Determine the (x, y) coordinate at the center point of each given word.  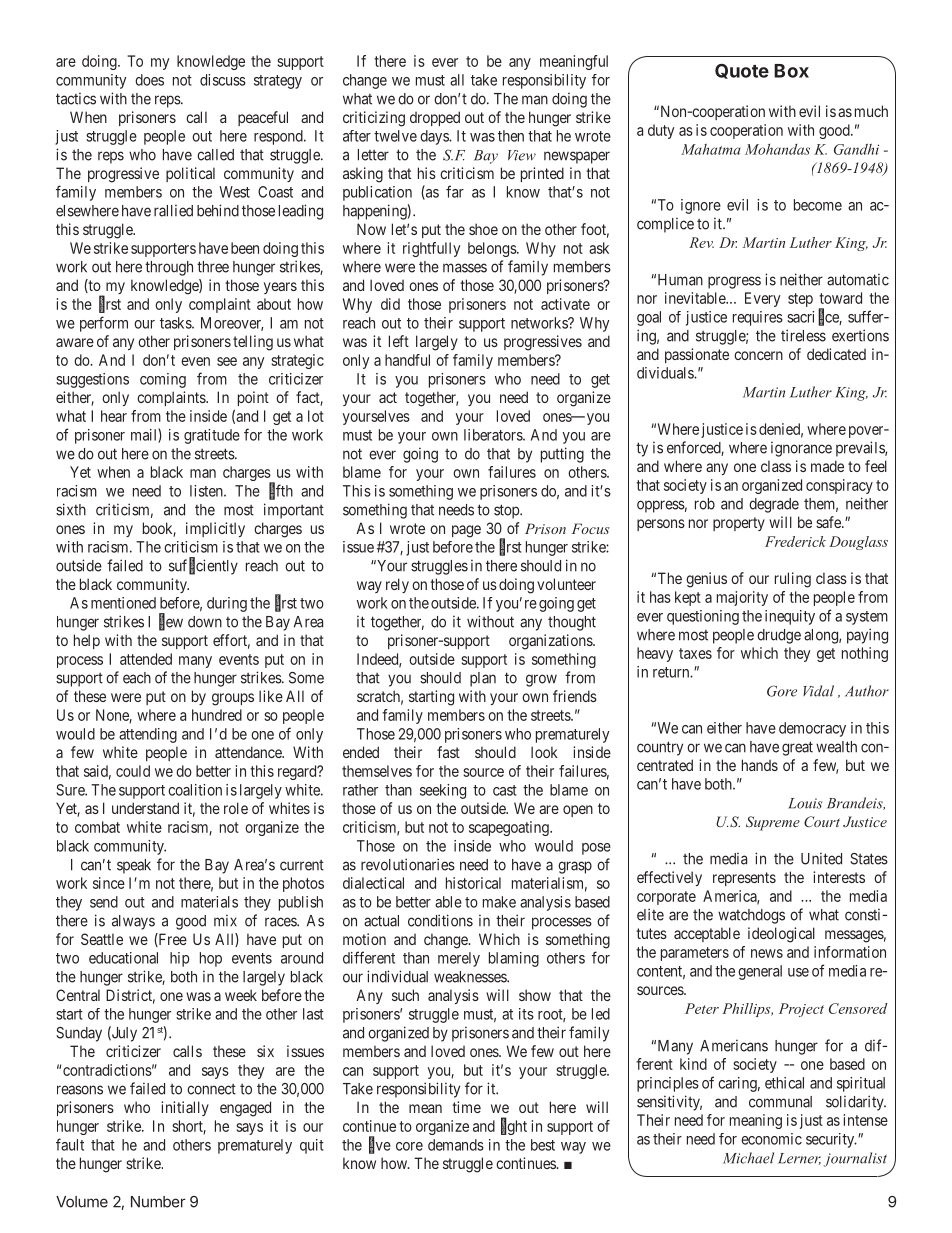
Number (158, 1202)
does (149, 80)
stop (507, 511)
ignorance (801, 449)
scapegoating (510, 828)
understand (145, 808)
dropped (435, 118)
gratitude (212, 436)
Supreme (773, 823)
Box (791, 71)
